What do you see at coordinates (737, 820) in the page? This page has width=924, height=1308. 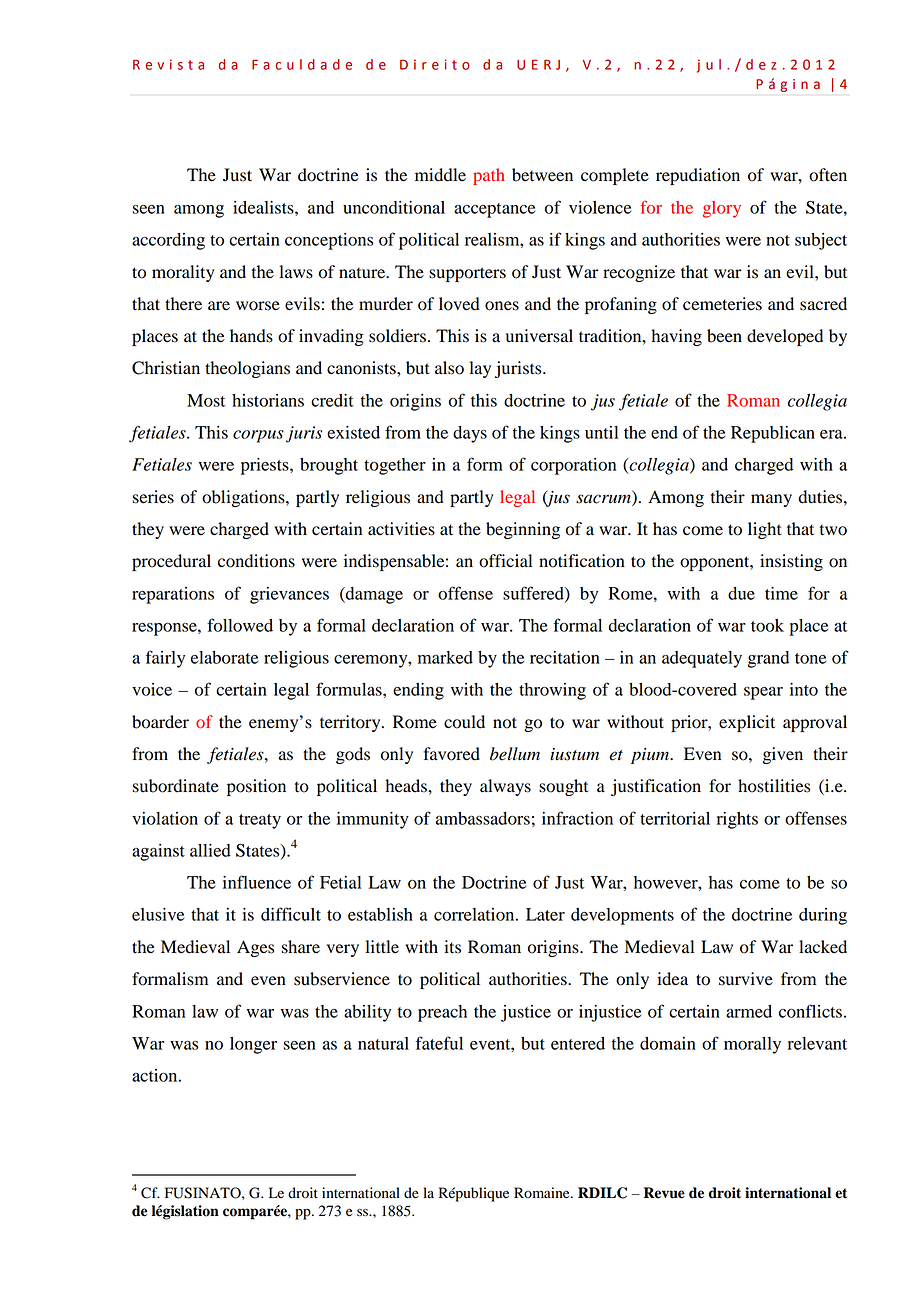 I see `rights` at bounding box center [737, 820].
